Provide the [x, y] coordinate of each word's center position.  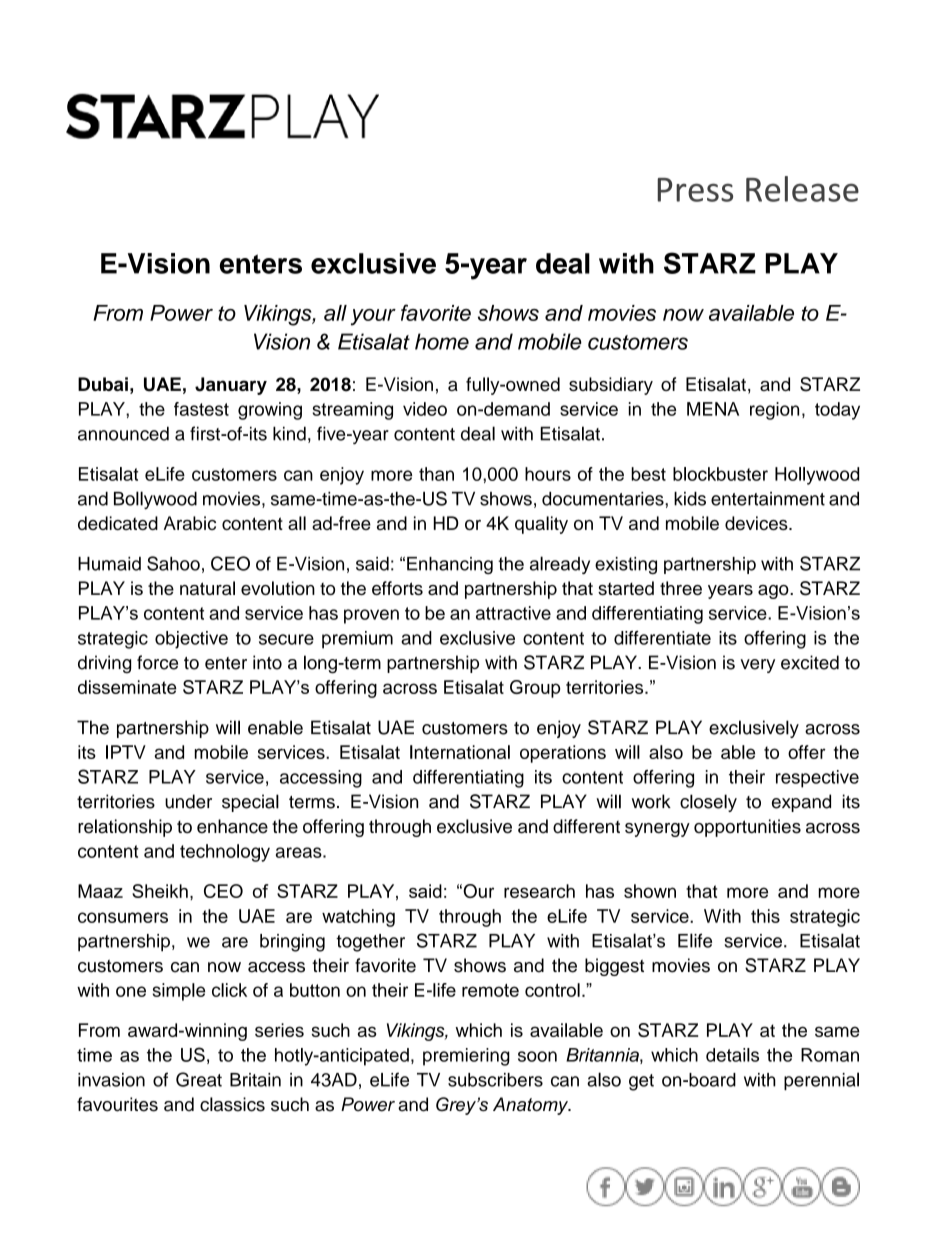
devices [757, 523]
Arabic [190, 523]
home [442, 341]
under [188, 801]
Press [695, 190]
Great [199, 1079]
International [460, 752]
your [373, 317]
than [436, 474]
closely [708, 803]
